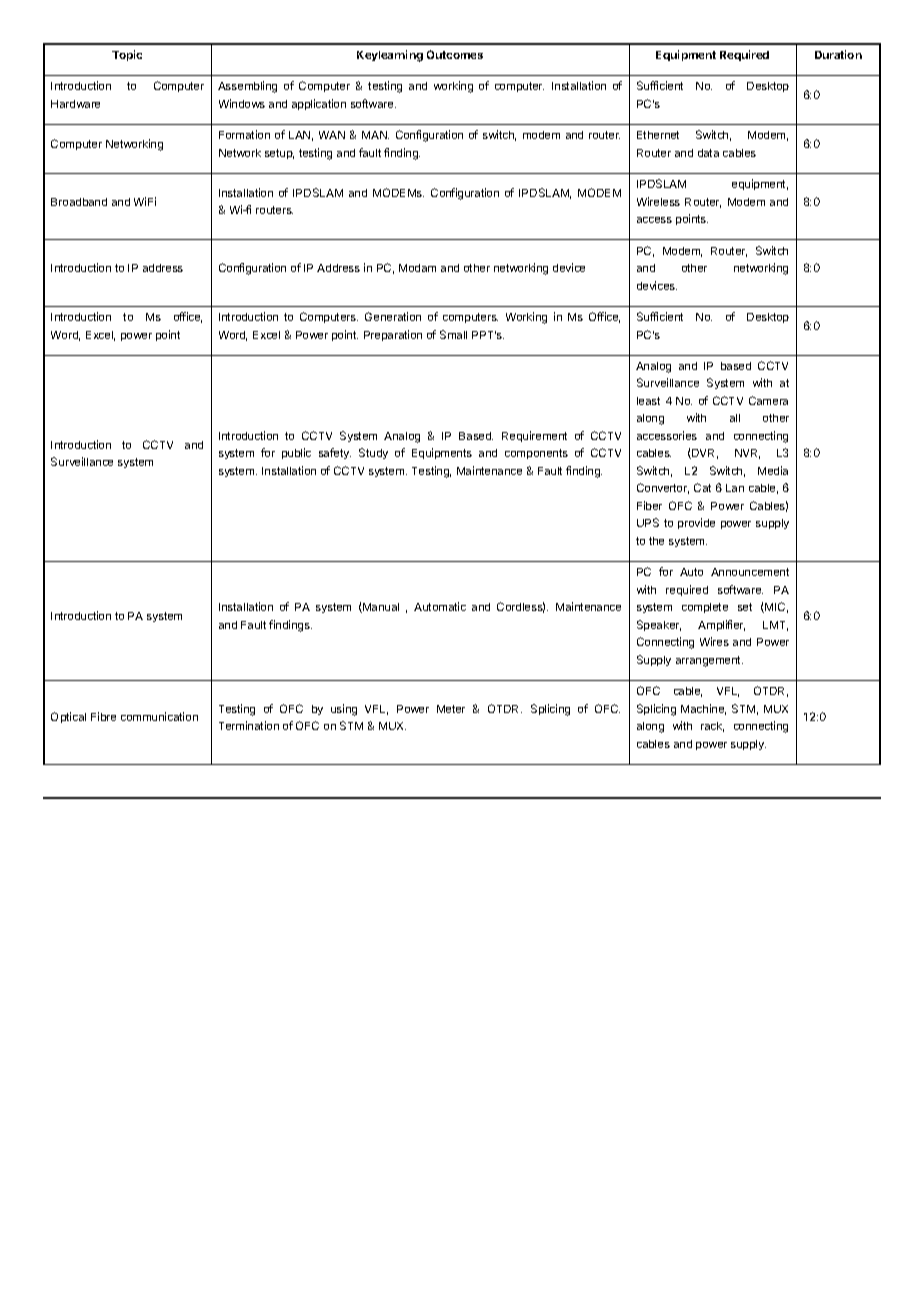 The image size is (924, 1308). What do you see at coordinates (838, 54) in the image?
I see `Duration` at bounding box center [838, 54].
